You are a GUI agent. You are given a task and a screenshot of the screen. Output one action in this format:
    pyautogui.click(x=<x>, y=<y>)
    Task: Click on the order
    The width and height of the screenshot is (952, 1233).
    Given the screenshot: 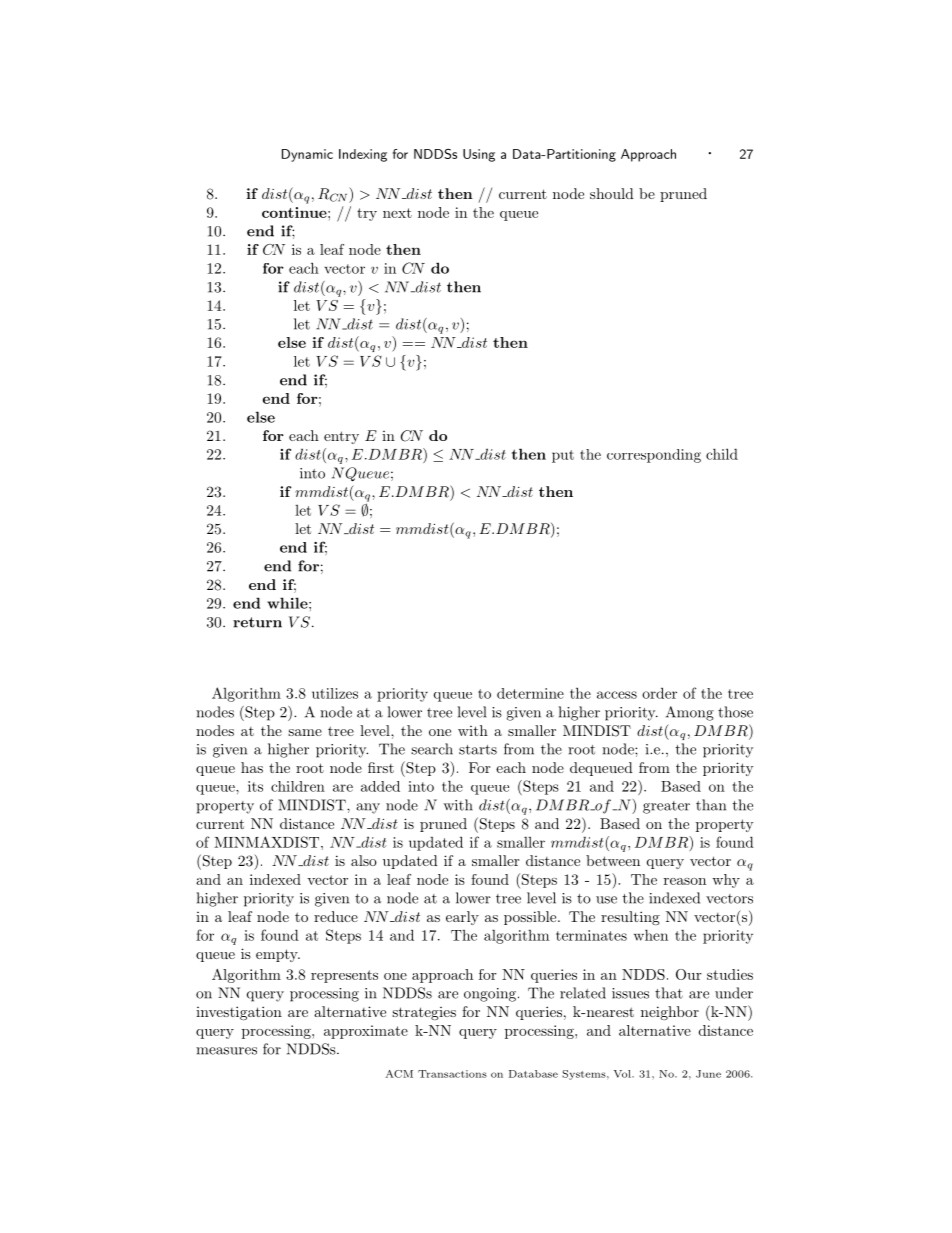 What is the action you would take?
    pyautogui.click(x=659, y=693)
